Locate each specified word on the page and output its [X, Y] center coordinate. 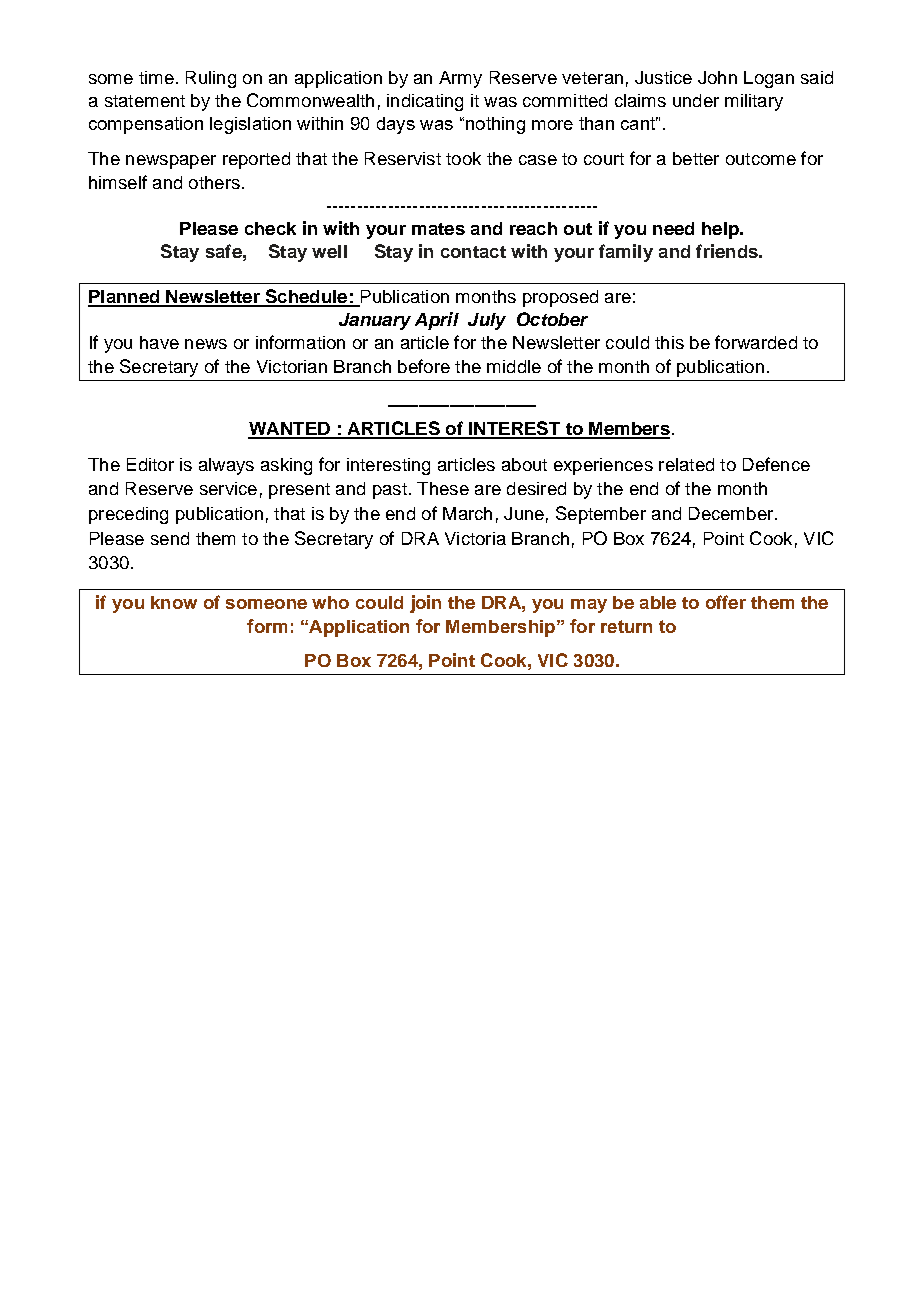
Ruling [211, 79]
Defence [776, 464]
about [524, 464]
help [721, 230]
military [754, 102]
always [226, 466]
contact [473, 252]
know [174, 602]
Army [460, 79]
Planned [125, 298]
